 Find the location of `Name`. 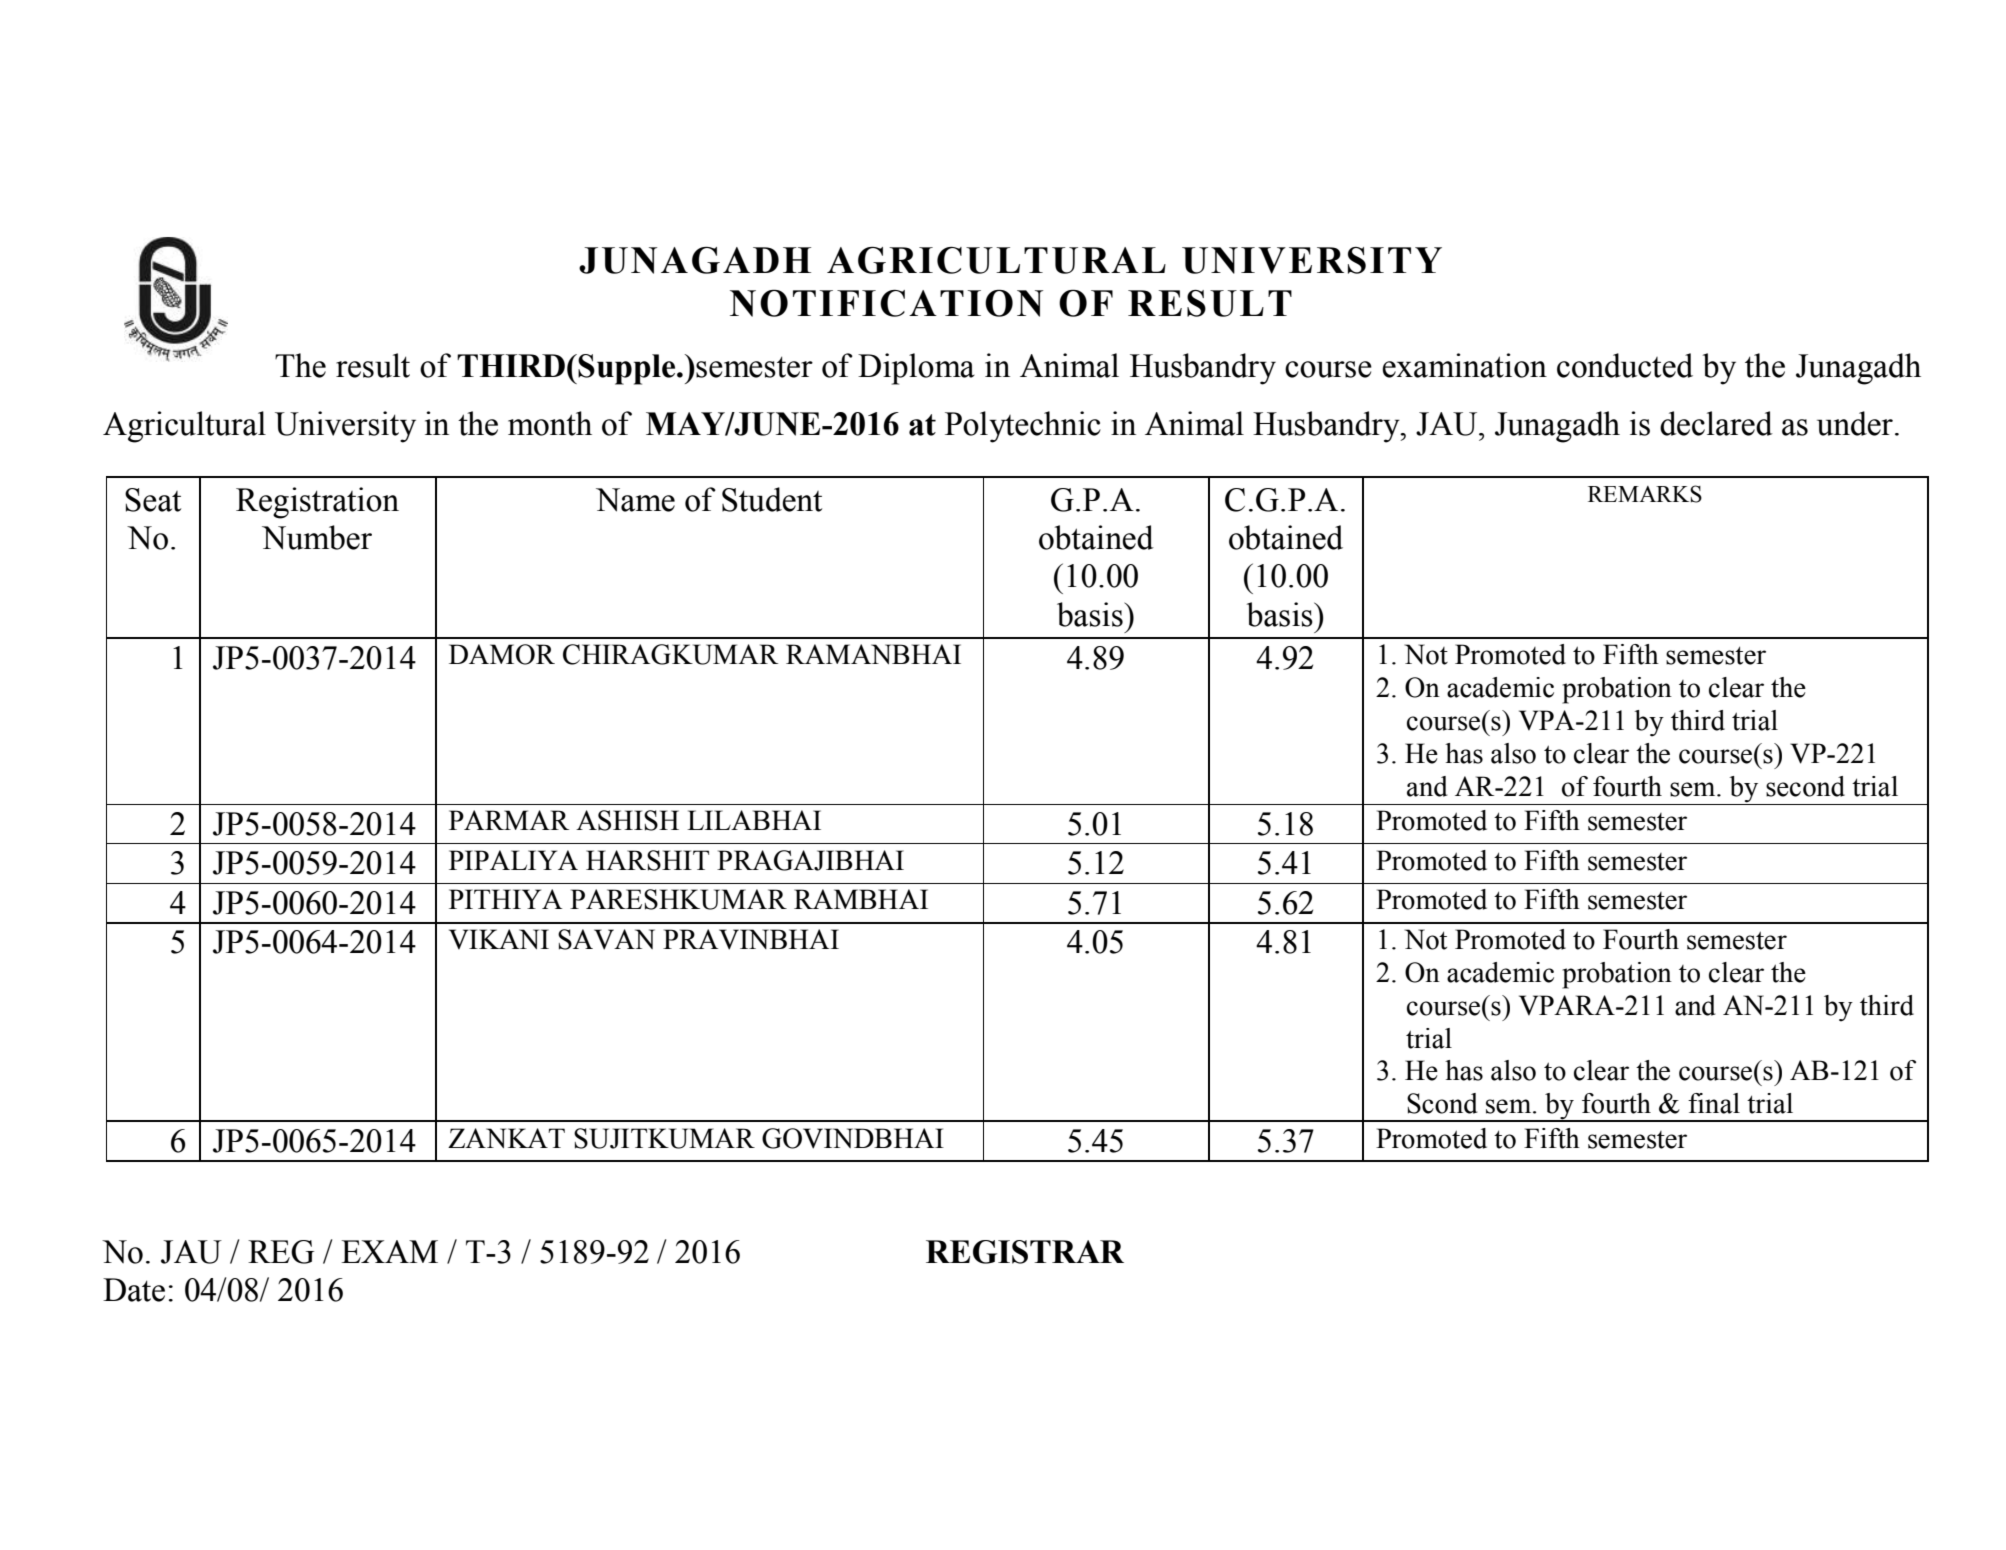

Name is located at coordinates (635, 500).
